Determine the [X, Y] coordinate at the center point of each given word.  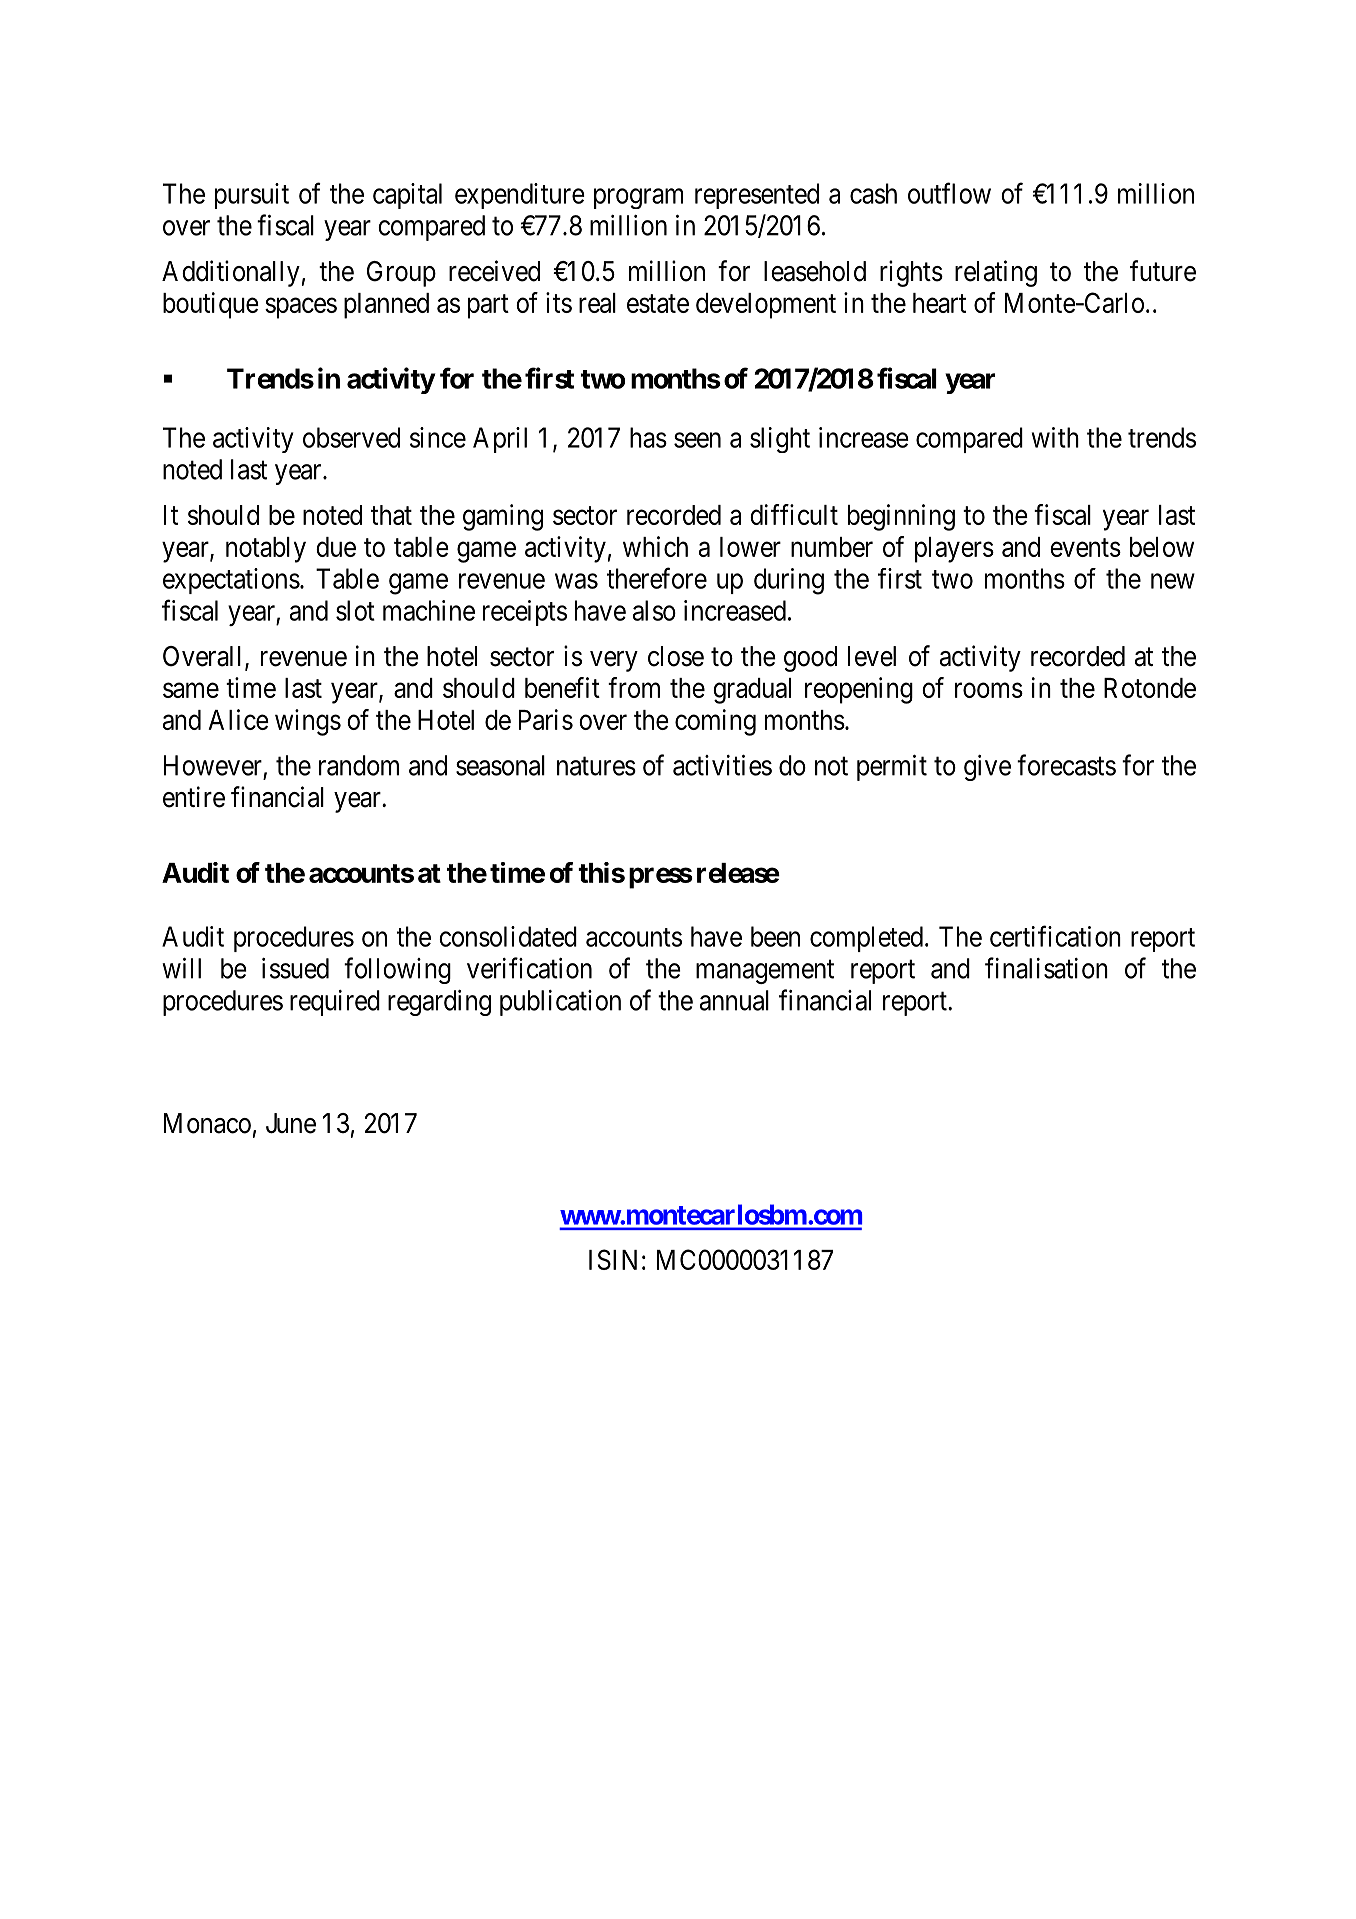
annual [734, 1000]
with [1055, 437]
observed [351, 437]
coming [715, 722]
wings [308, 722]
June [291, 1123]
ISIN [613, 1259]
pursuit [252, 196]
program [638, 198]
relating [996, 273]
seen [697, 440]
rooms [989, 690]
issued [295, 968]
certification [1055, 936]
